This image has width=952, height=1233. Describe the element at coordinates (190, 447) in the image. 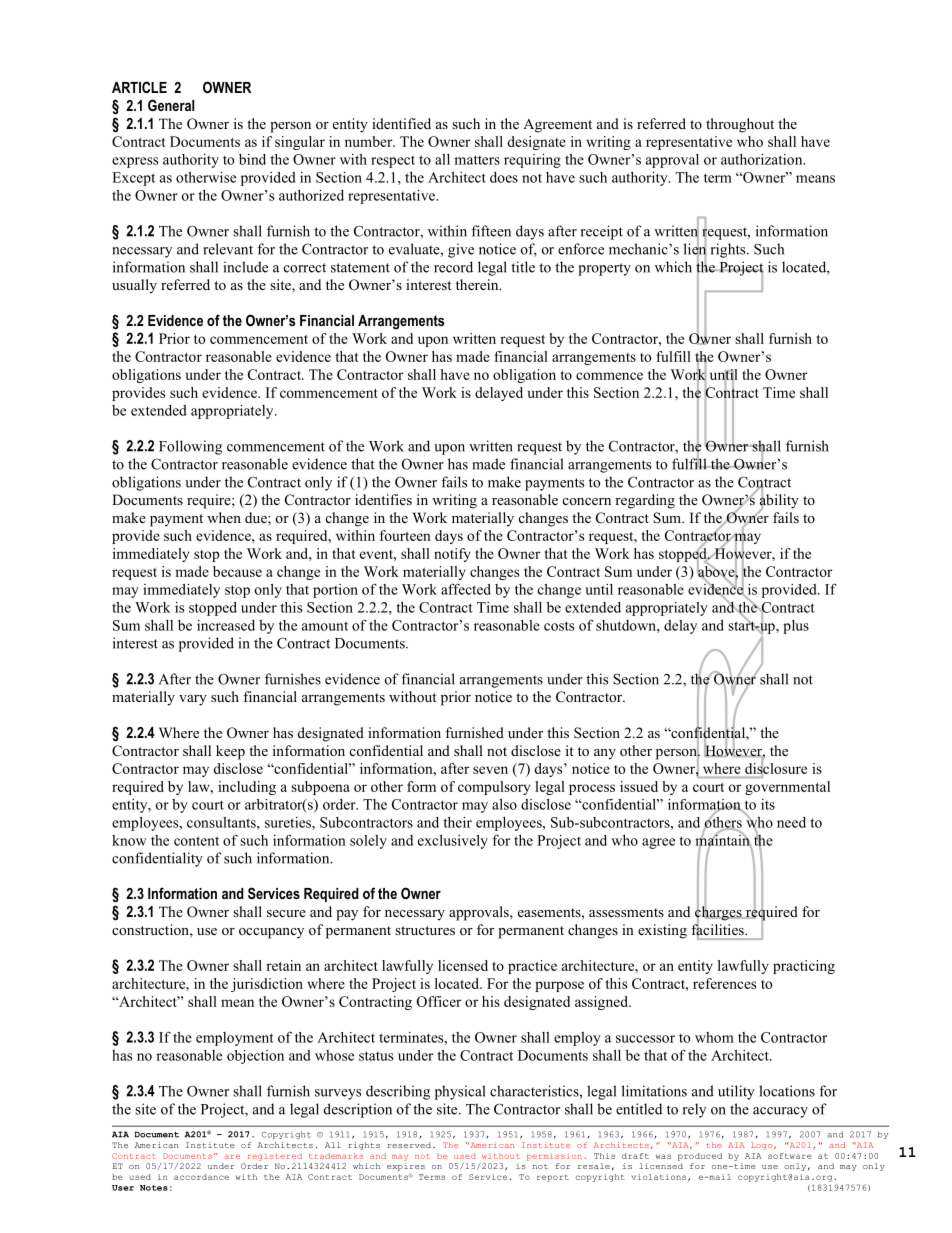

I see `Following` at that location.
